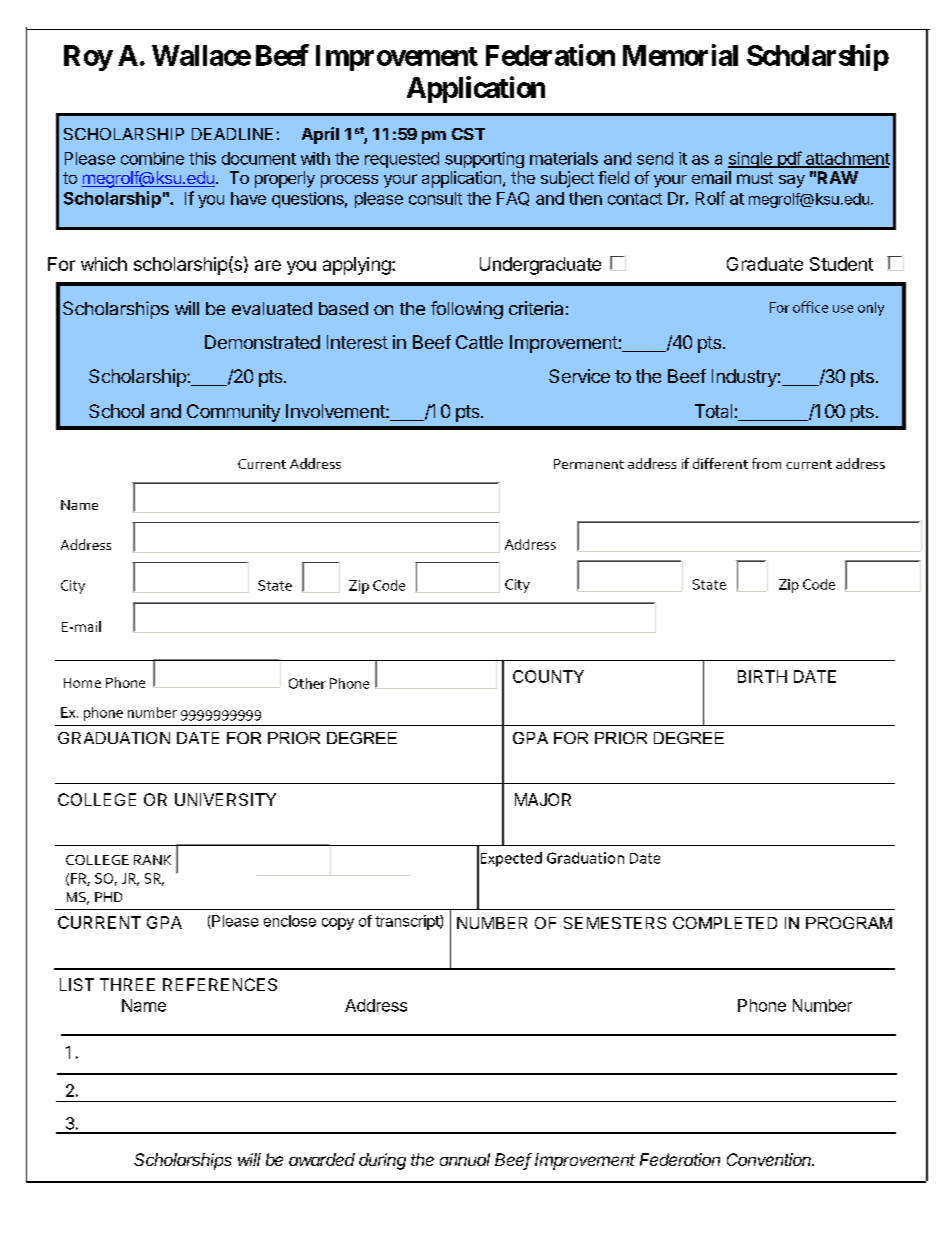  What do you see at coordinates (232, 134) in the screenshot?
I see `DEADLINE` at bounding box center [232, 134].
